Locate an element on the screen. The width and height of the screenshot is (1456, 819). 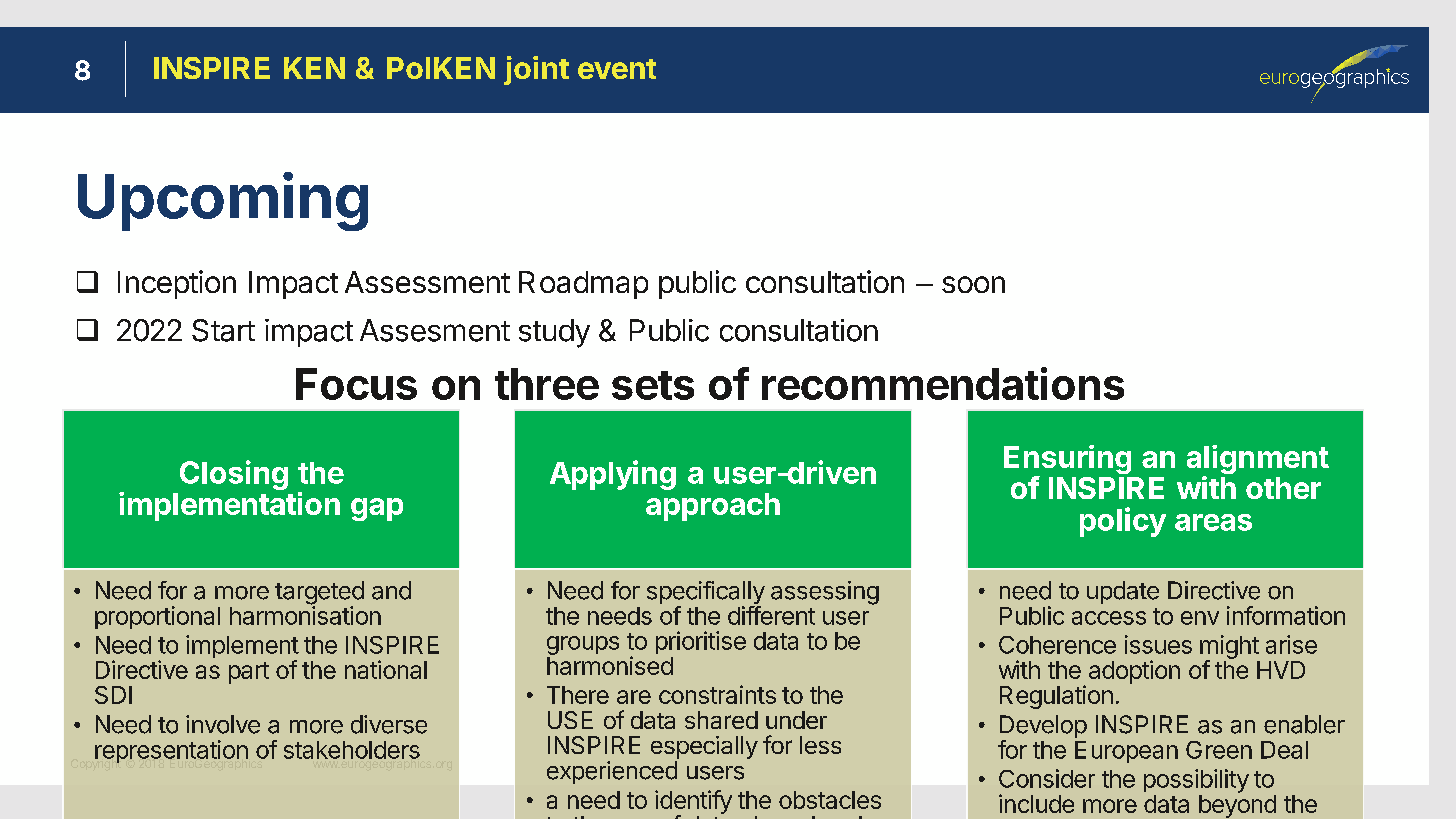
specifically is located at coordinates (706, 594).
